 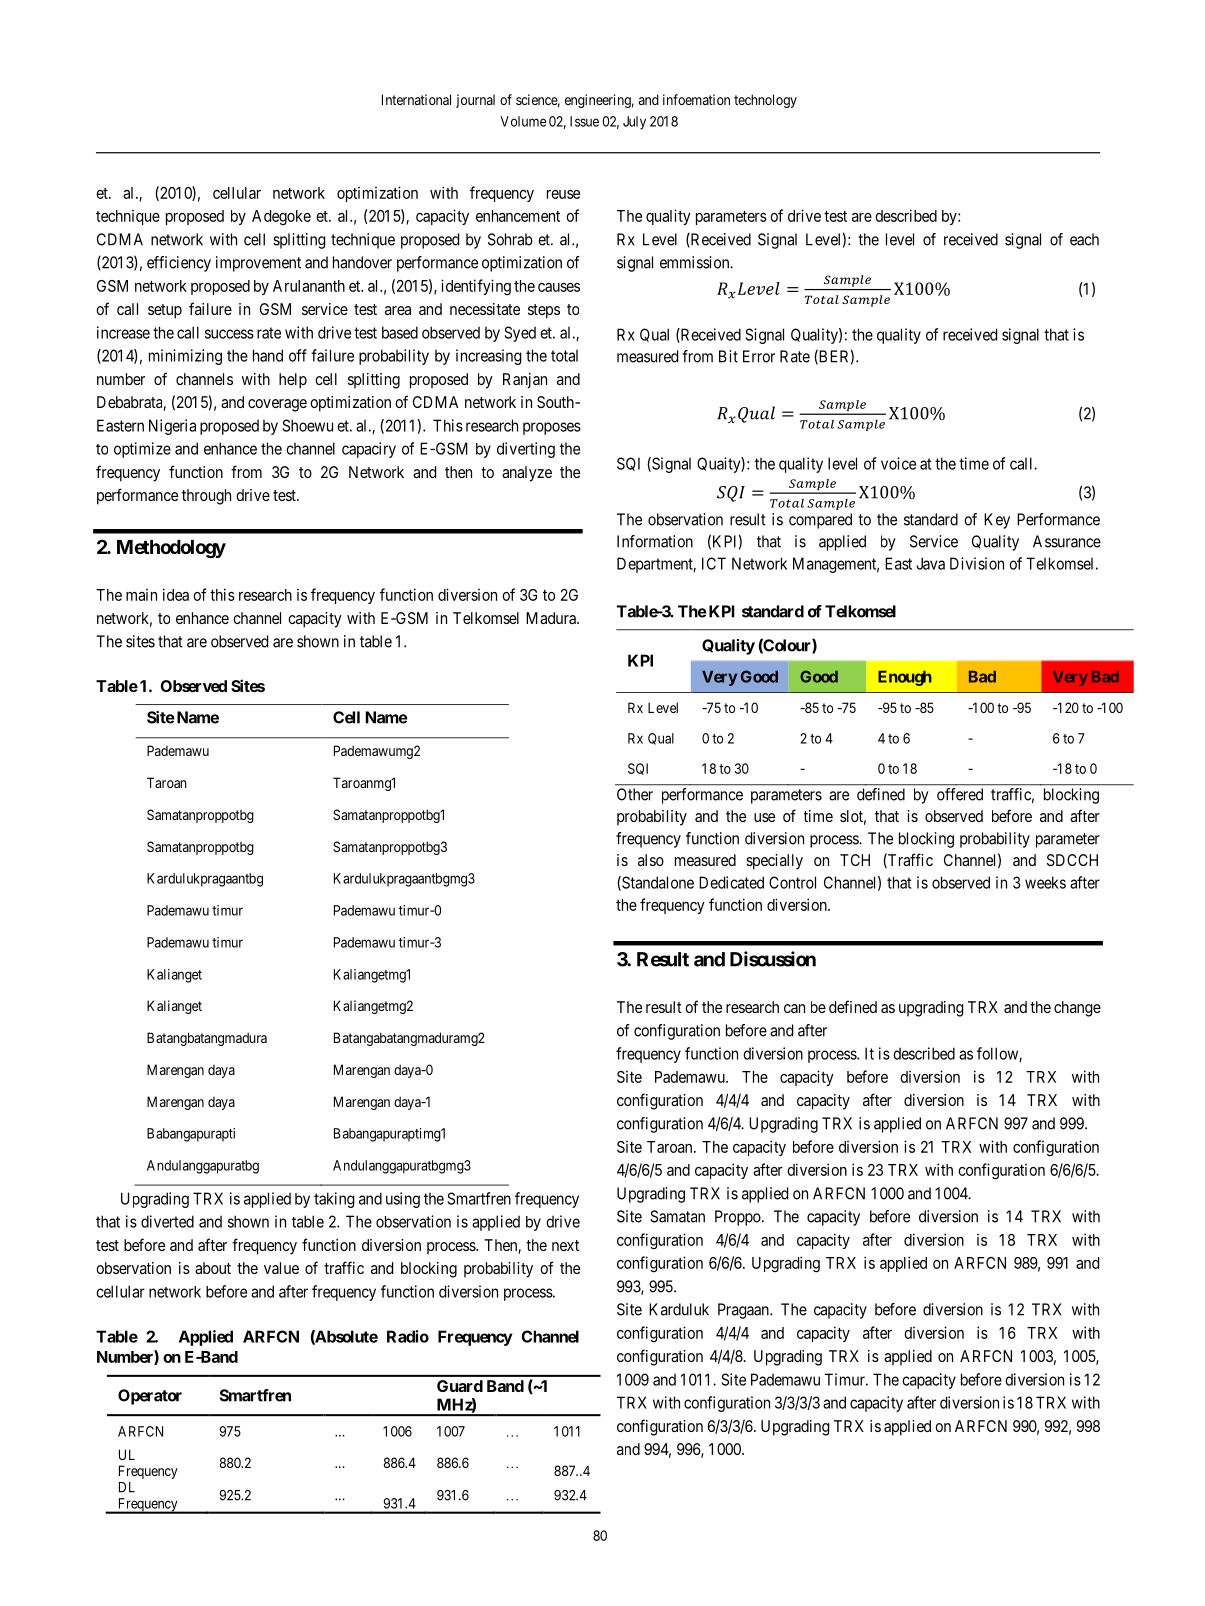 What do you see at coordinates (277, 405) in the document?
I see `coverage` at bounding box center [277, 405].
